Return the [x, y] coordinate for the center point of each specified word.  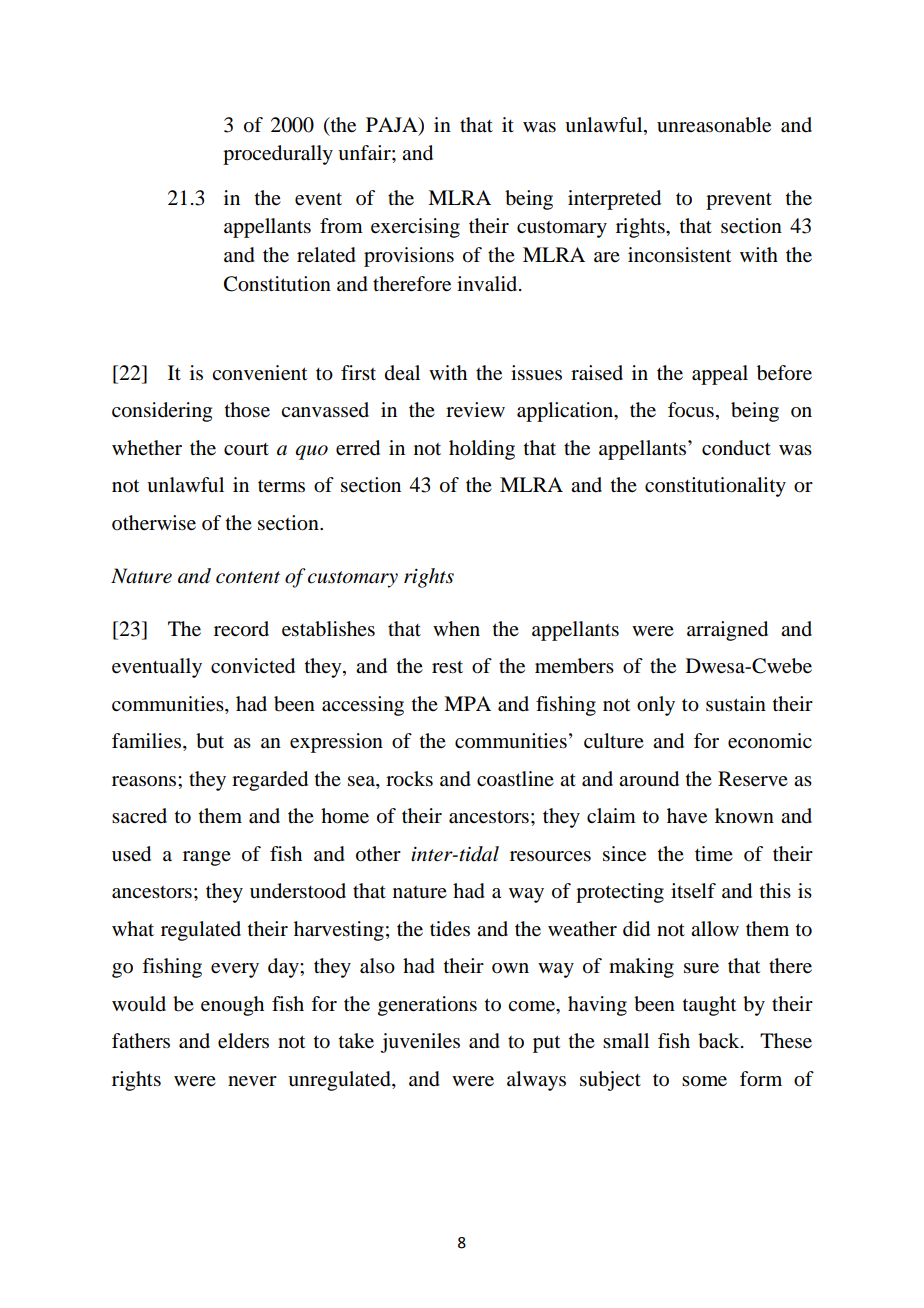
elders [243, 1041]
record [241, 629]
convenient [259, 373]
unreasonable [714, 125]
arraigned [727, 631]
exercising [415, 228]
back [720, 1041]
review [475, 410]
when [456, 629]
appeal [720, 375]
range [207, 858]
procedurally [278, 155]
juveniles [420, 1043]
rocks [409, 779]
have [687, 816]
